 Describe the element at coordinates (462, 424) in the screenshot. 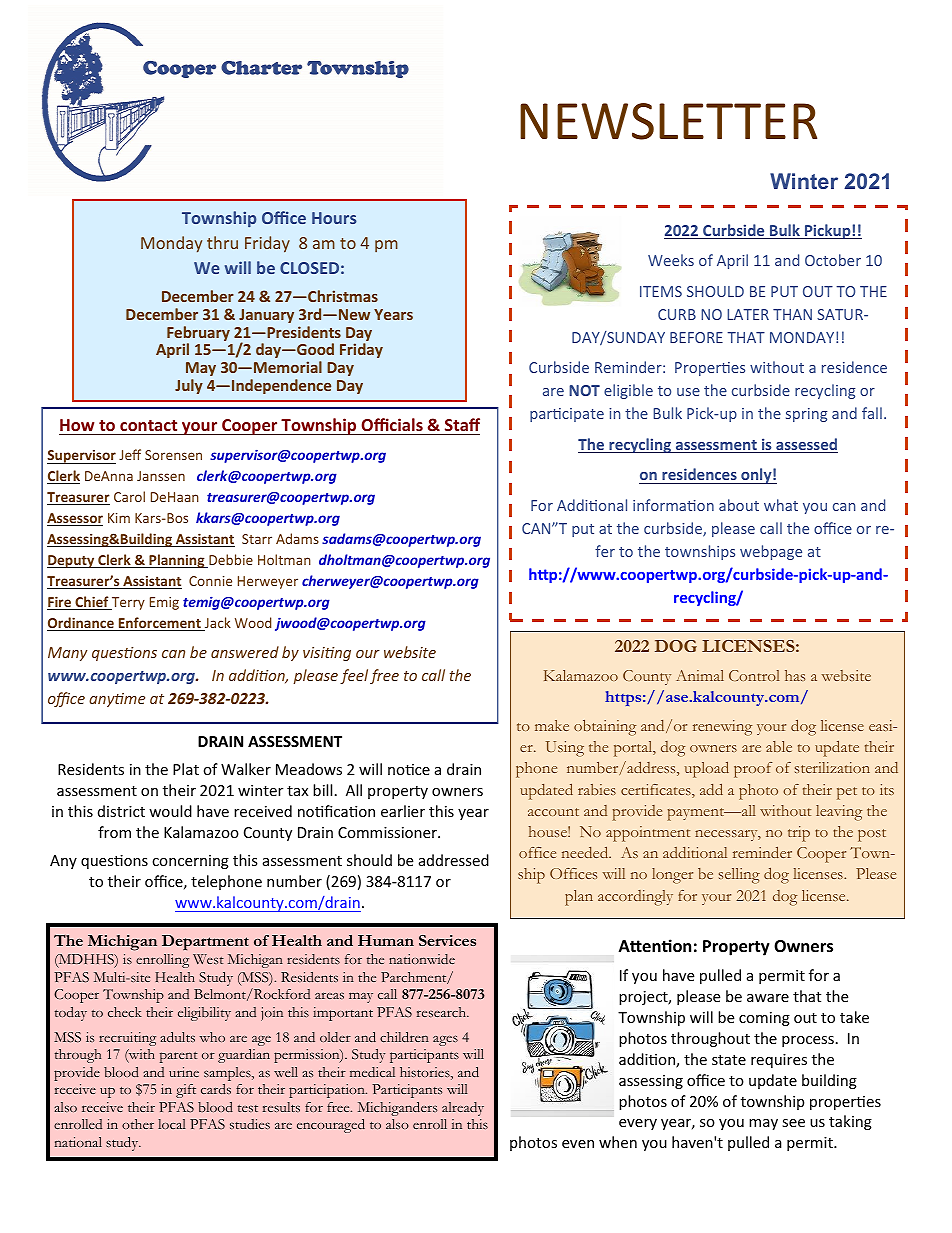

I see `Staff` at that location.
